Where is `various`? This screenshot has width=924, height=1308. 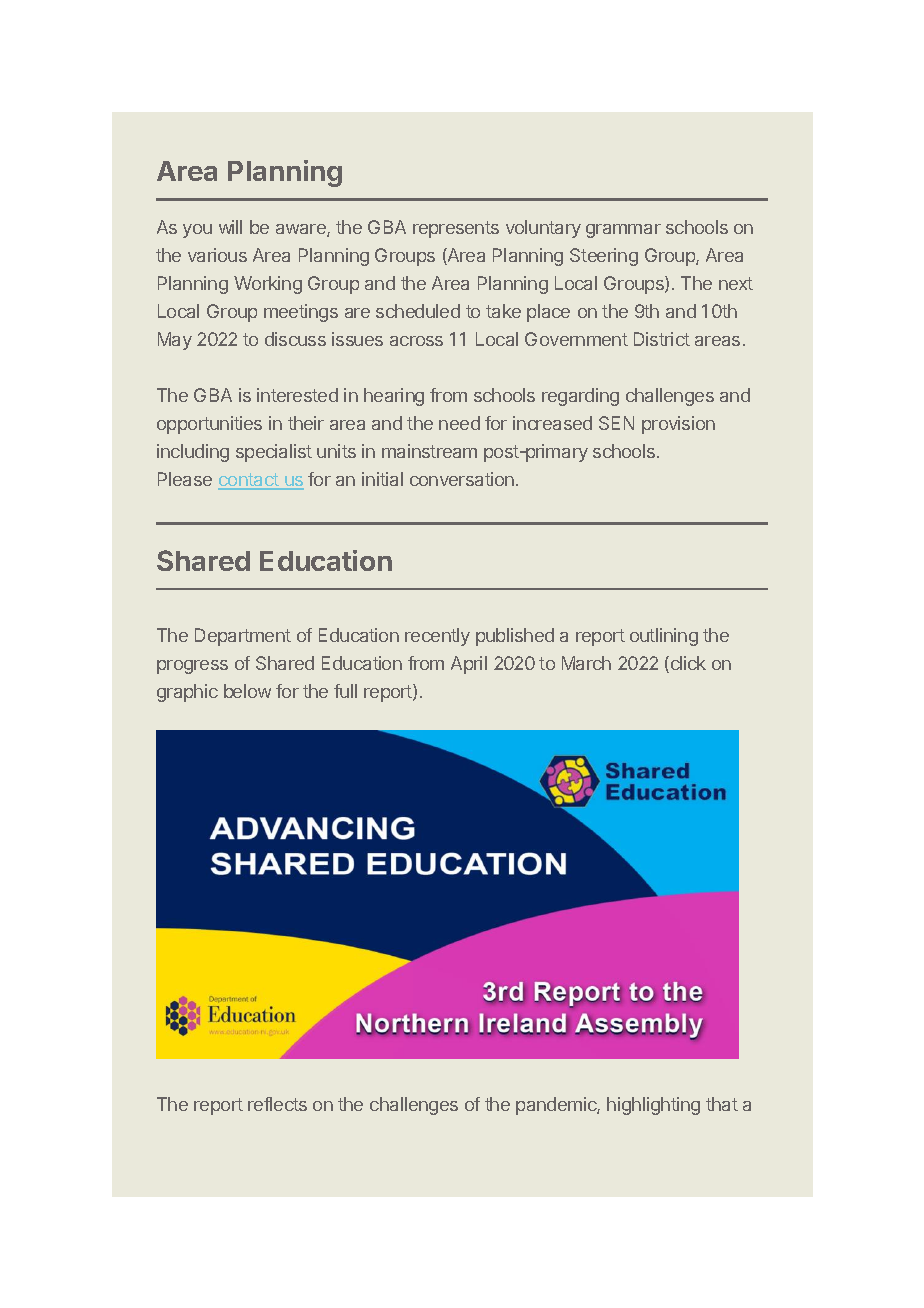
various is located at coordinates (217, 255).
